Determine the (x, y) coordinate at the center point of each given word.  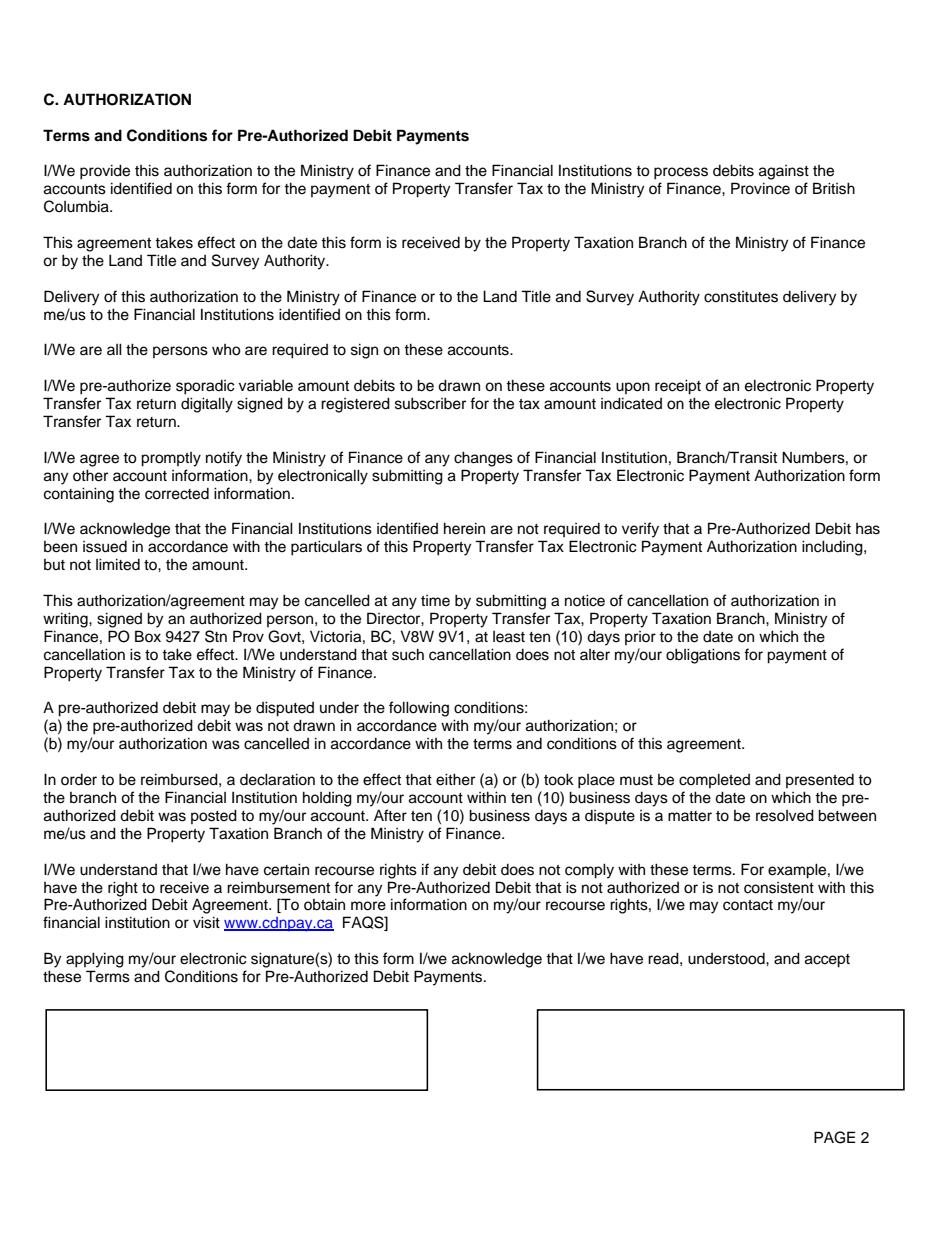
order (79, 780)
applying (95, 960)
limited (118, 564)
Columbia (77, 206)
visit (206, 922)
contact (748, 905)
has (868, 529)
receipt (678, 387)
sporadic (205, 387)
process (681, 173)
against (784, 172)
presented (820, 781)
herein (464, 528)
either (455, 779)
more (368, 906)
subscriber (430, 403)
